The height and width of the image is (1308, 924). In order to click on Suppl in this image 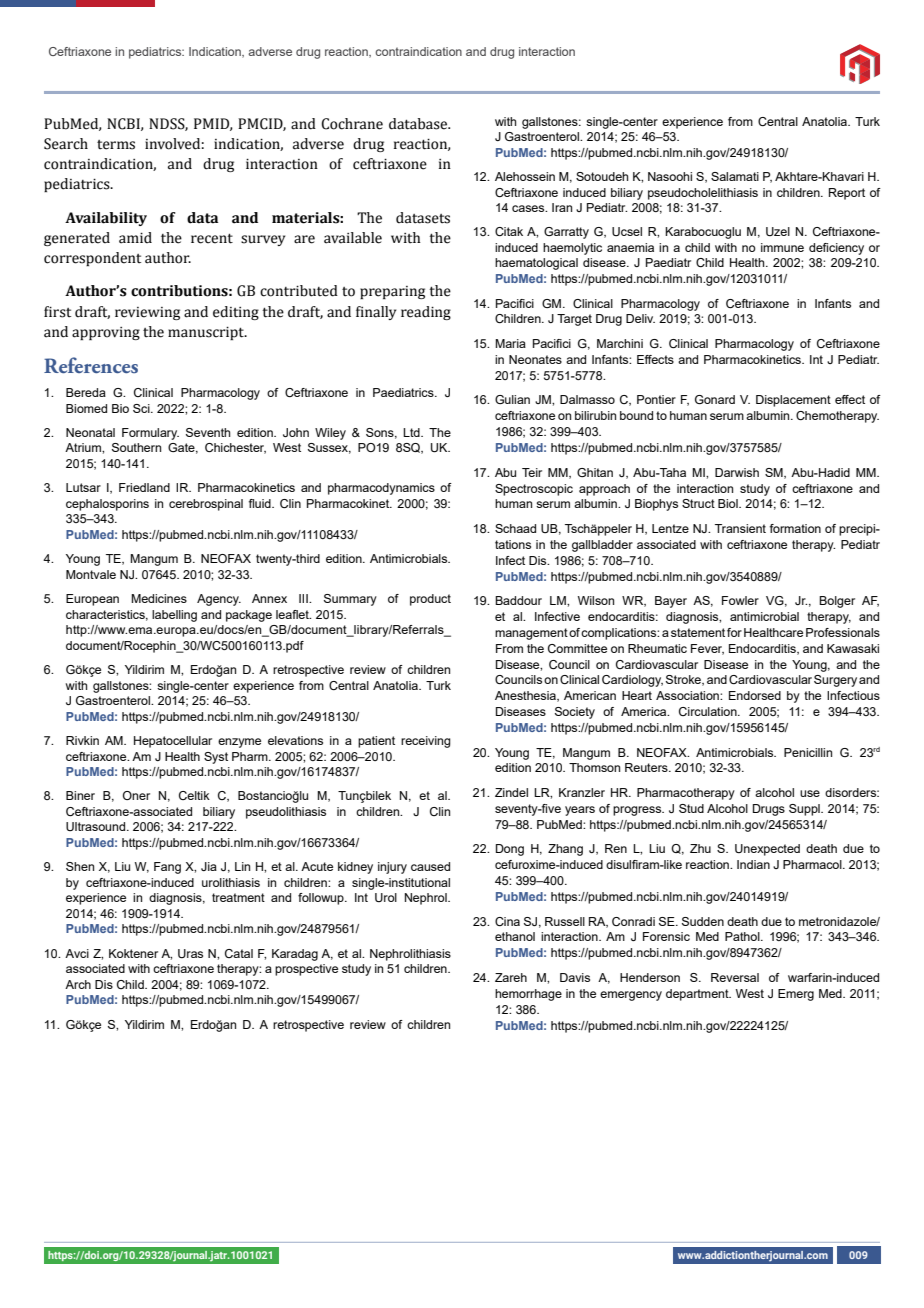, I will do `click(805, 810)`.
